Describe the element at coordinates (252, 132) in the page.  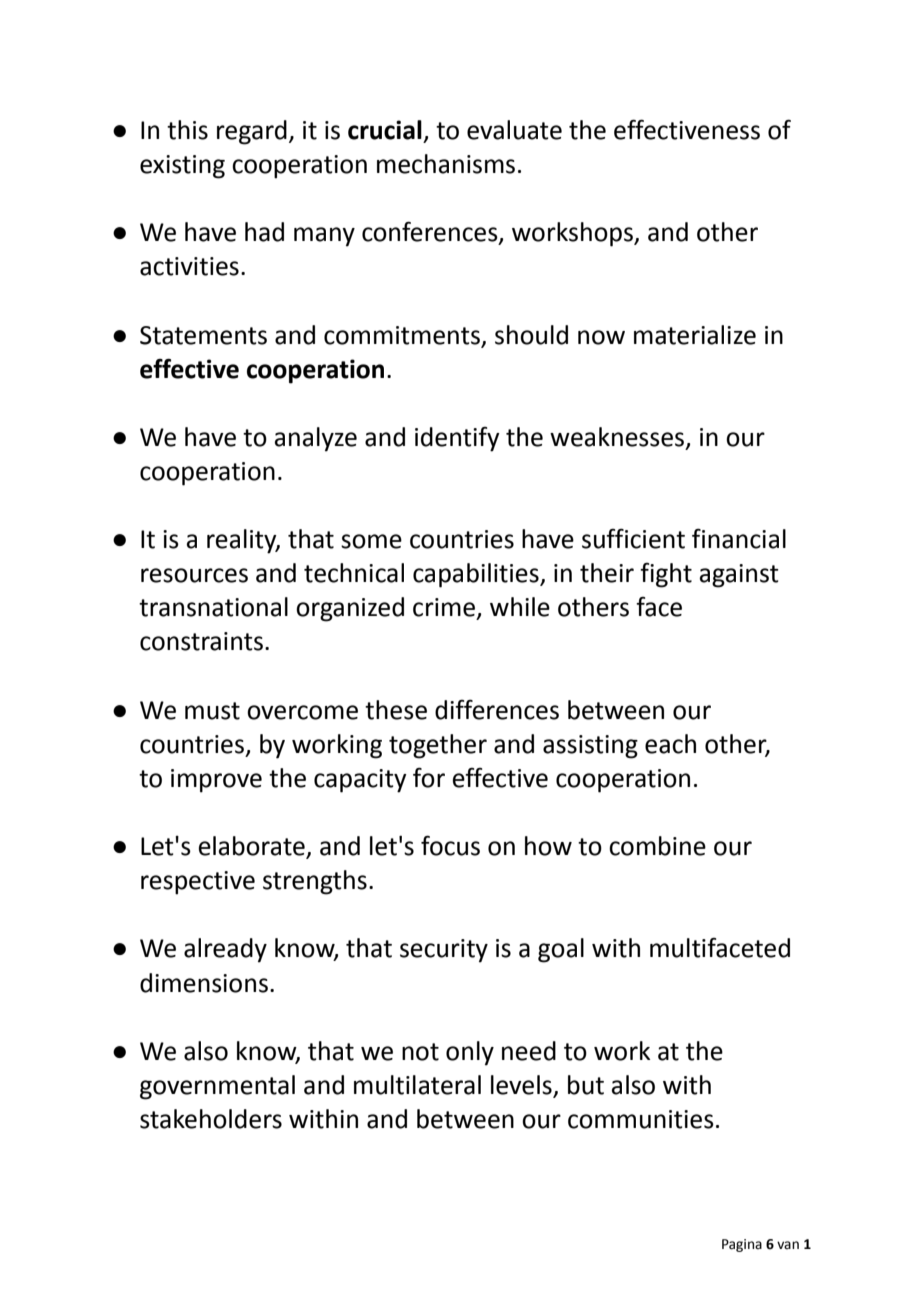
I see `regard` at that location.
